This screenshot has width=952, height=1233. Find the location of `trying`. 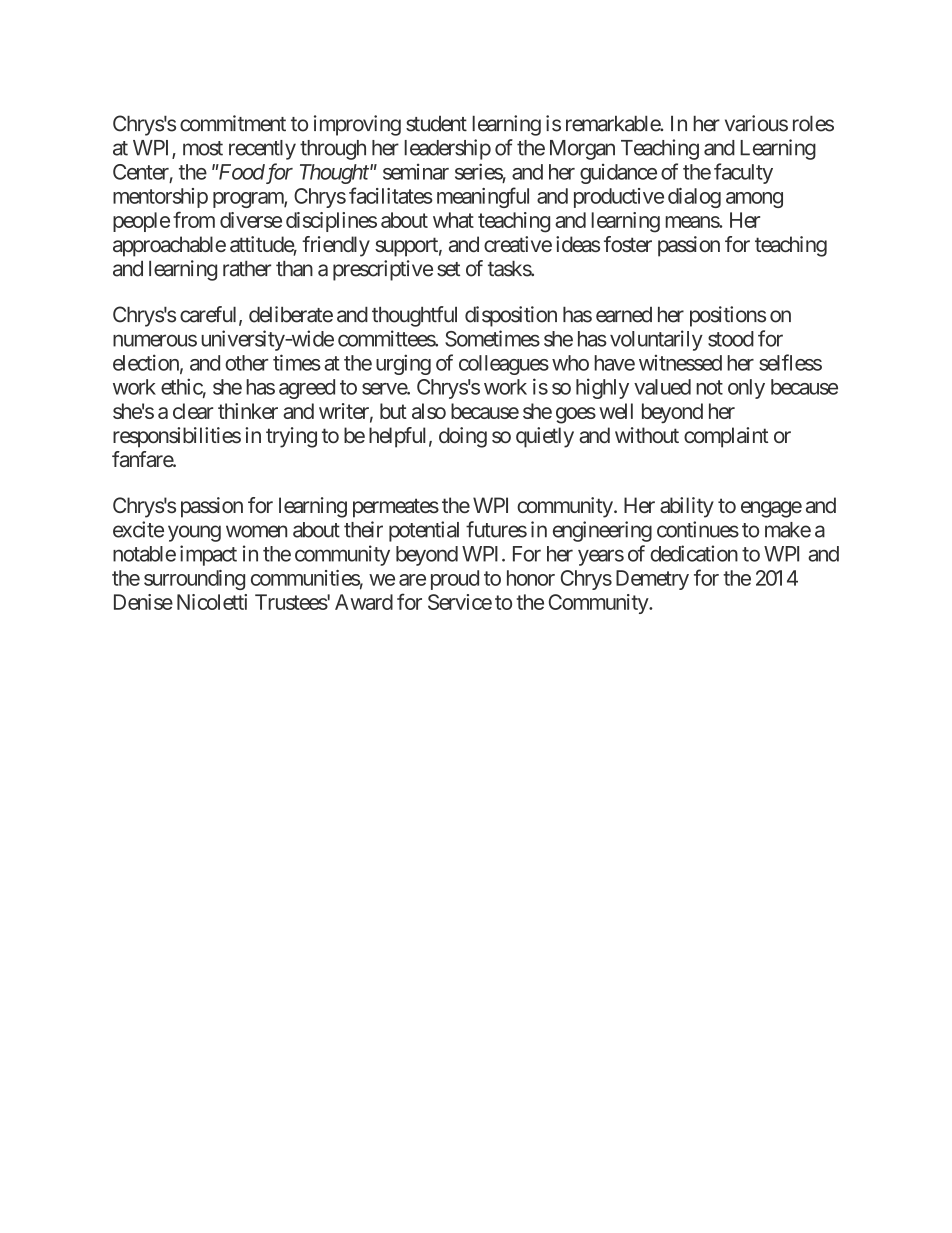

trying is located at coordinates (291, 437).
